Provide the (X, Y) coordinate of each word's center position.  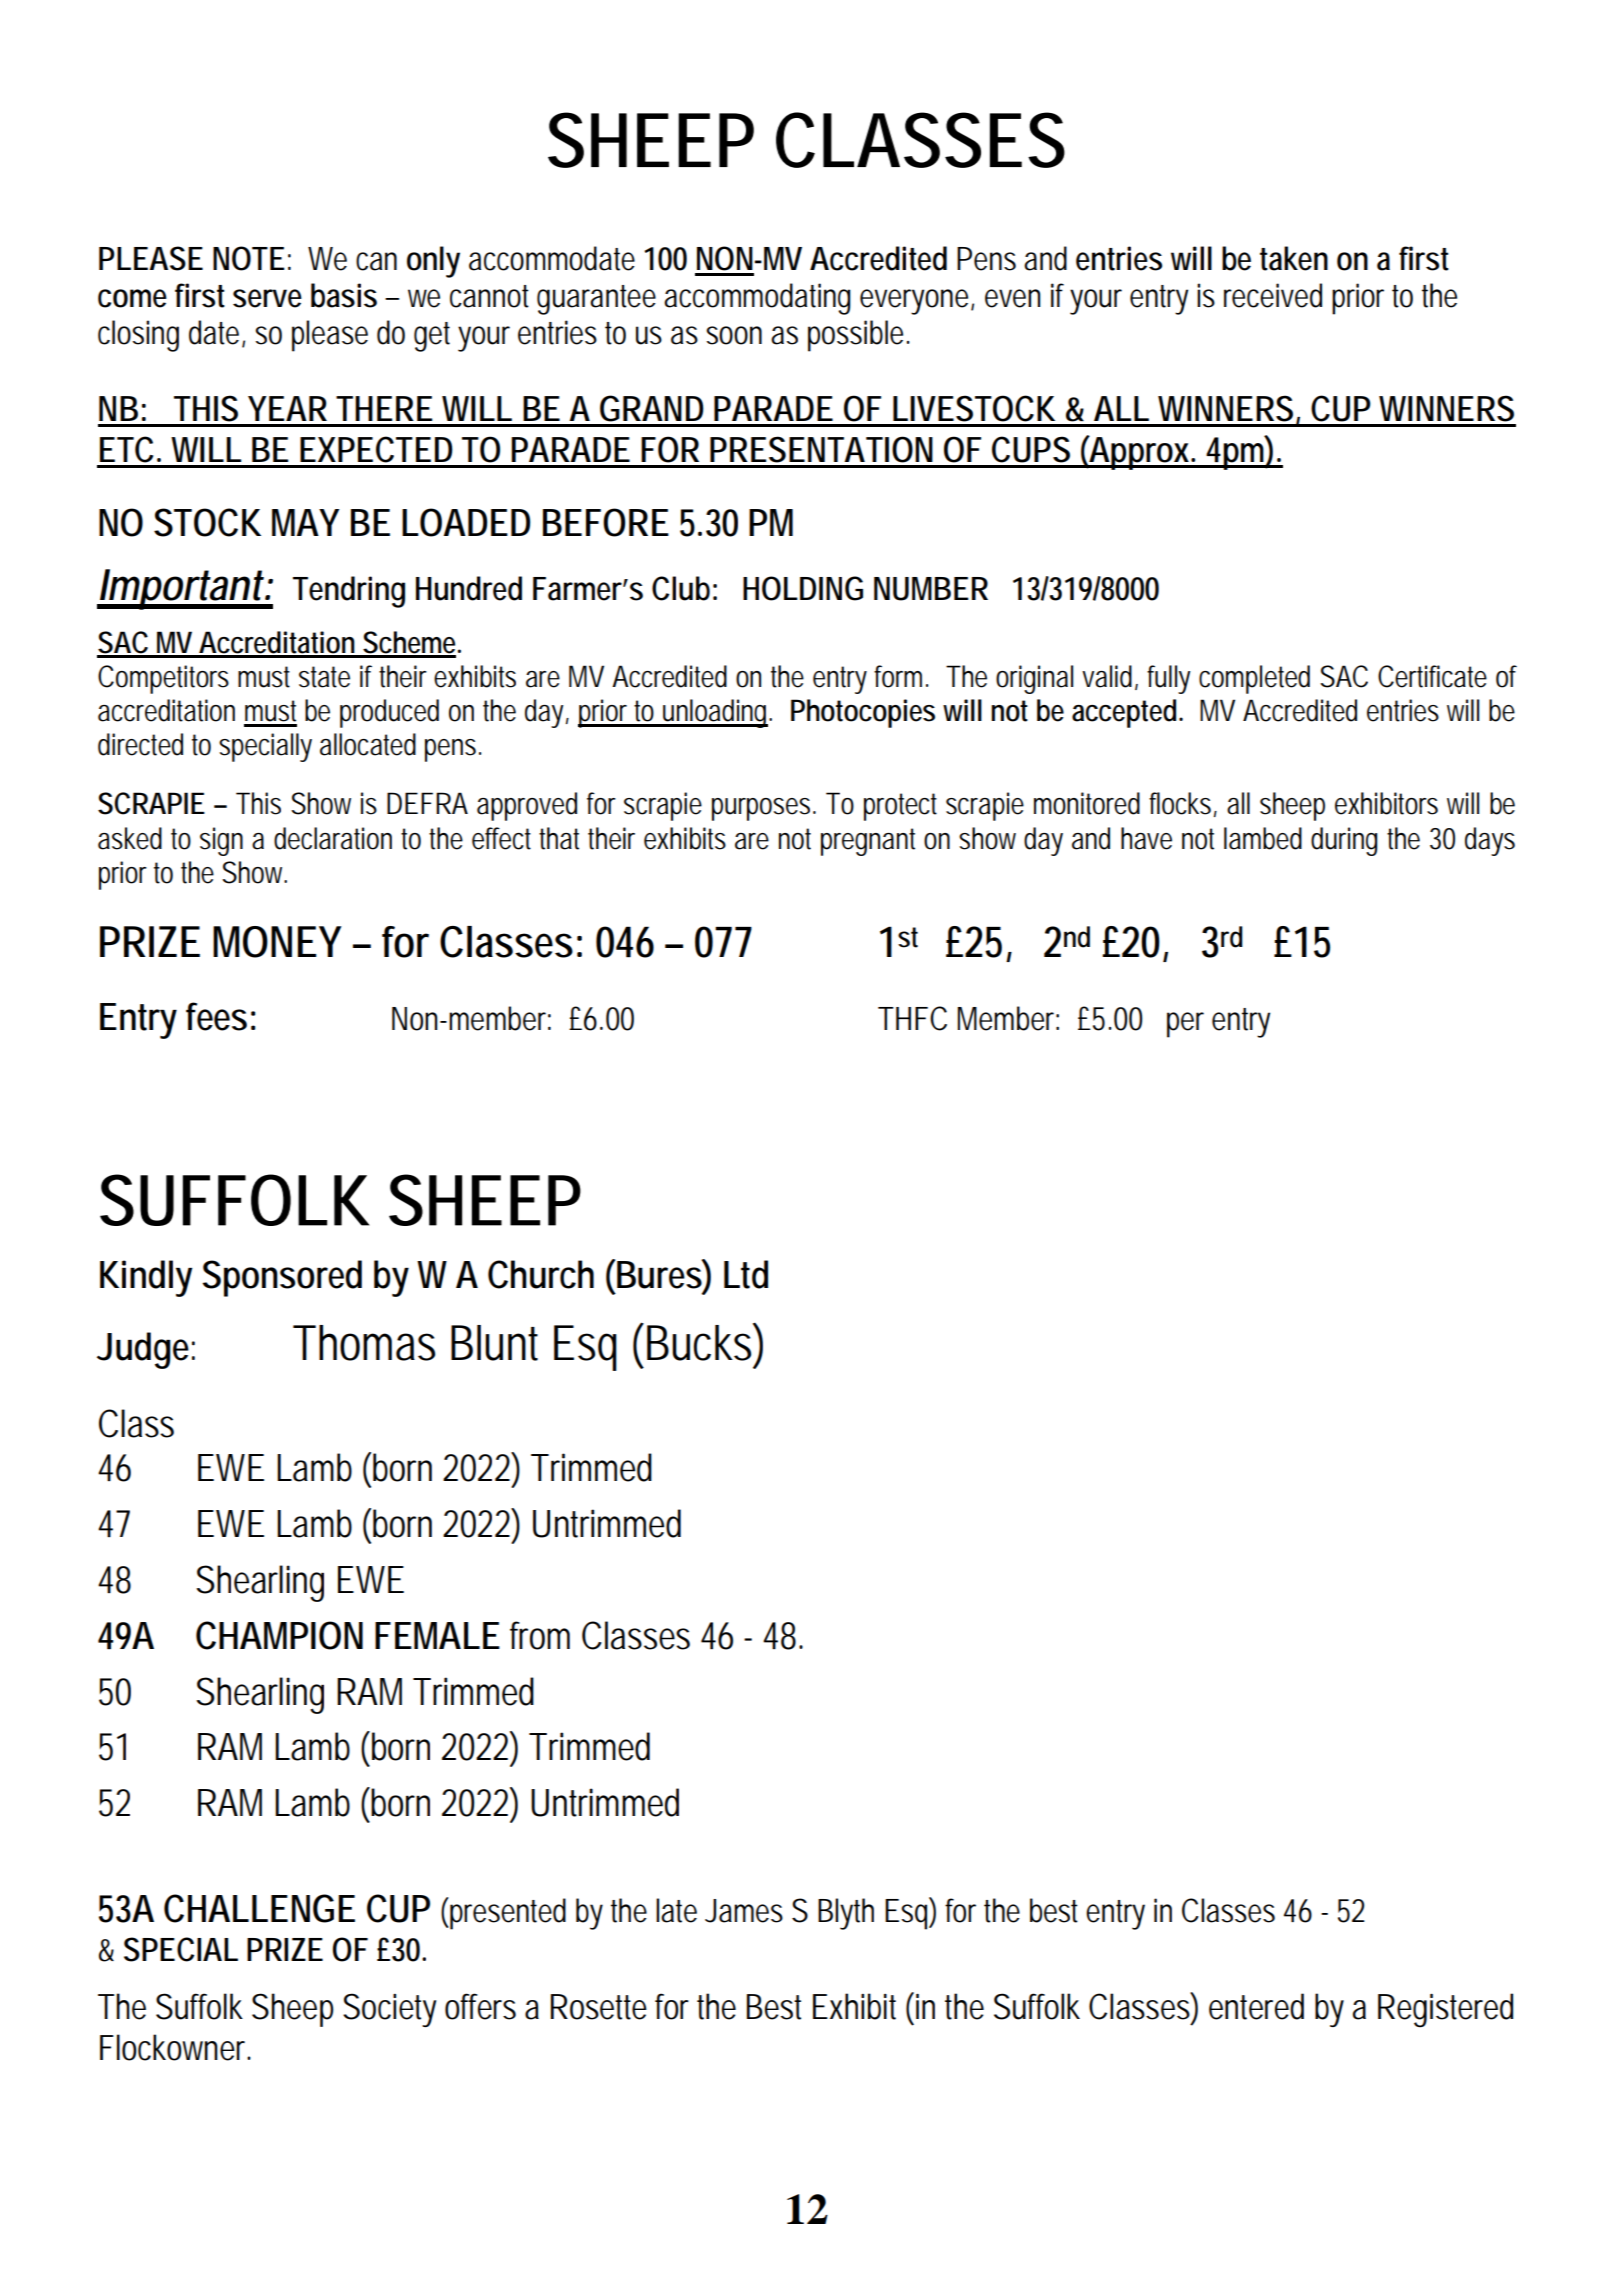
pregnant (868, 842)
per (1185, 1025)
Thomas (364, 1343)
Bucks (699, 1343)
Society (389, 2010)
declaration (333, 838)
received (1273, 295)
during (1344, 841)
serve (267, 298)
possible (855, 336)
